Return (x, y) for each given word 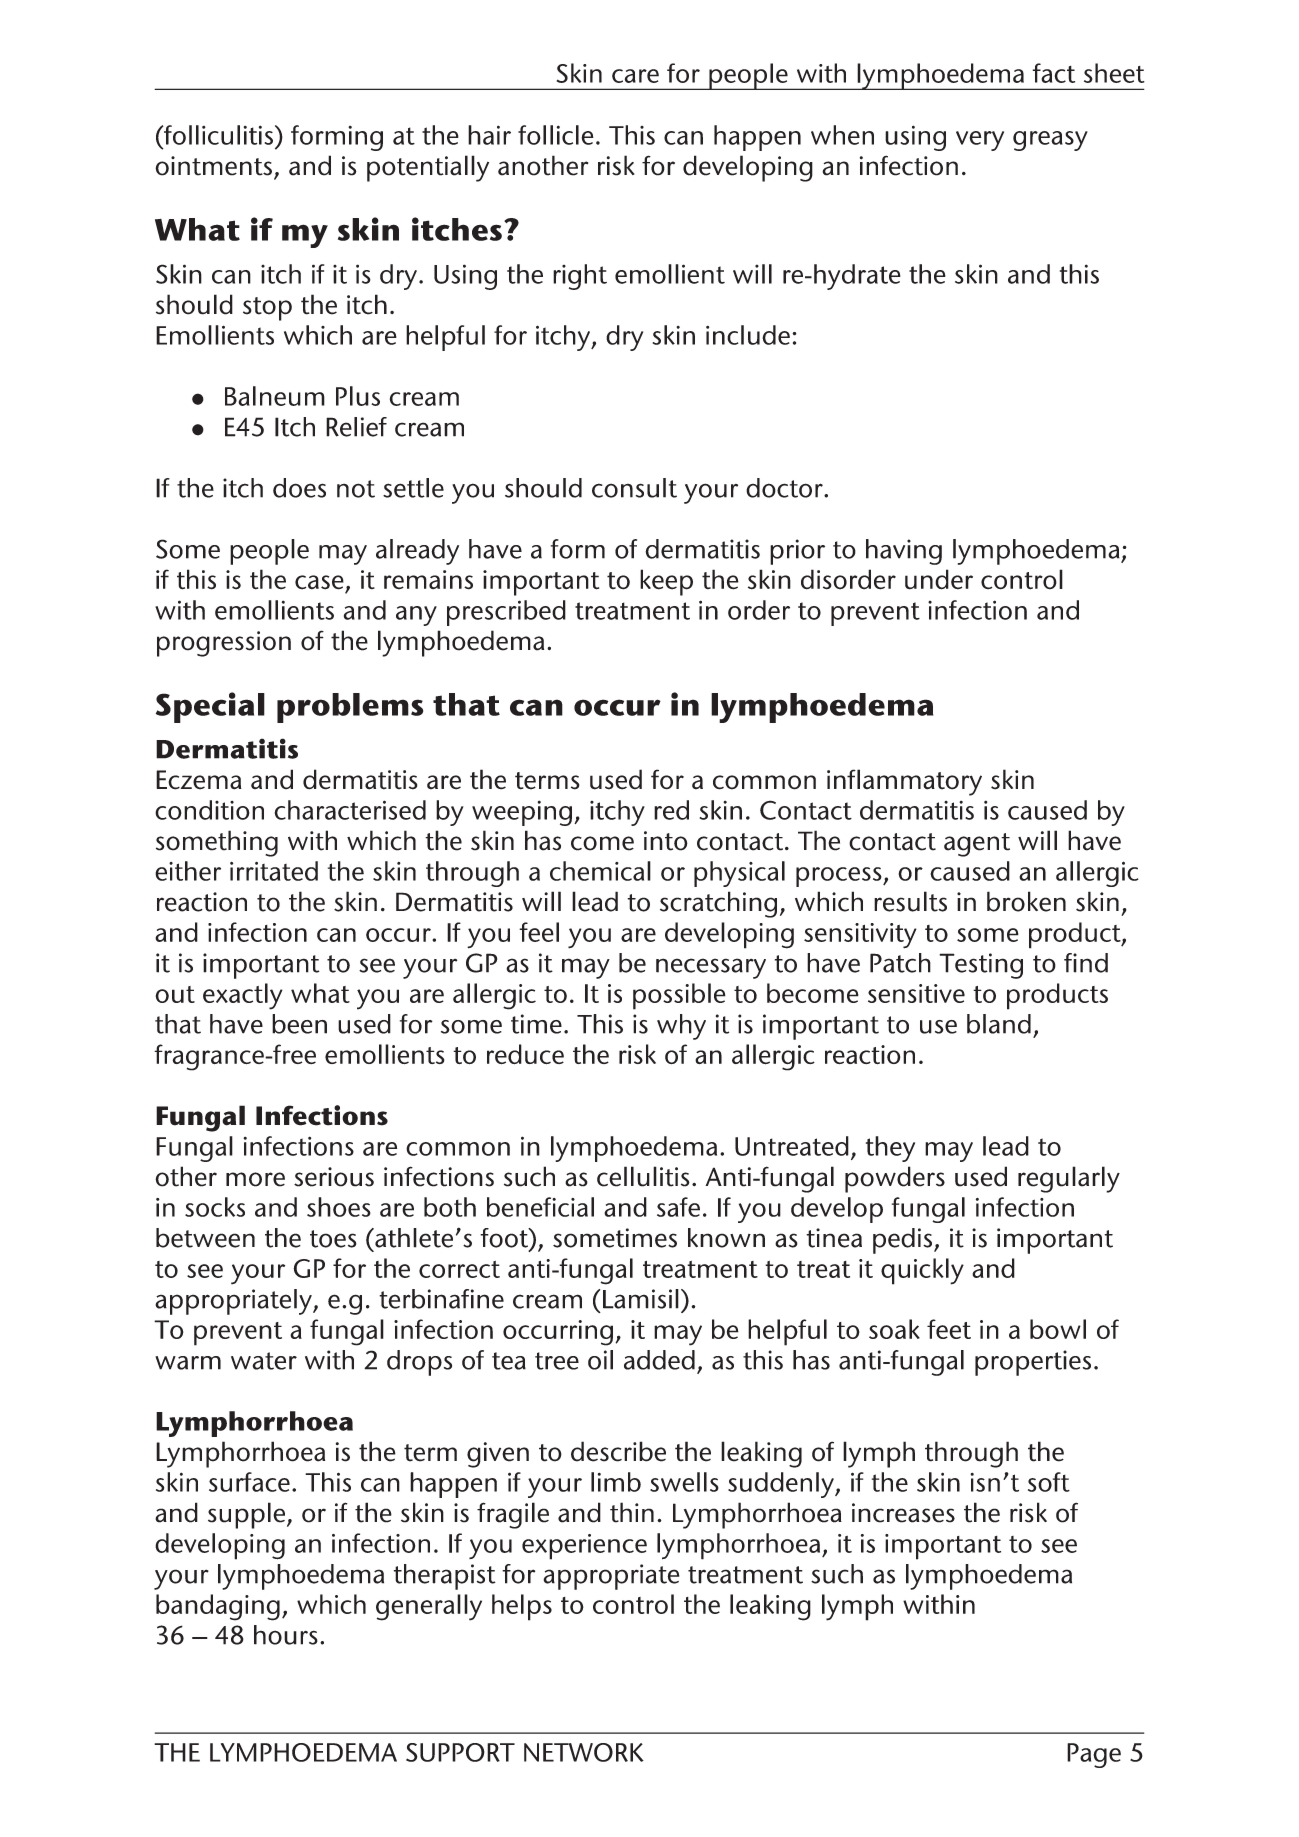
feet (949, 1329)
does (299, 488)
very (980, 141)
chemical (600, 871)
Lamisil (641, 1299)
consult (634, 488)
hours (286, 1635)
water (264, 1361)
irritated (274, 871)
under (939, 579)
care (635, 76)
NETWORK (584, 1752)
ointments (213, 166)
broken (1026, 901)
